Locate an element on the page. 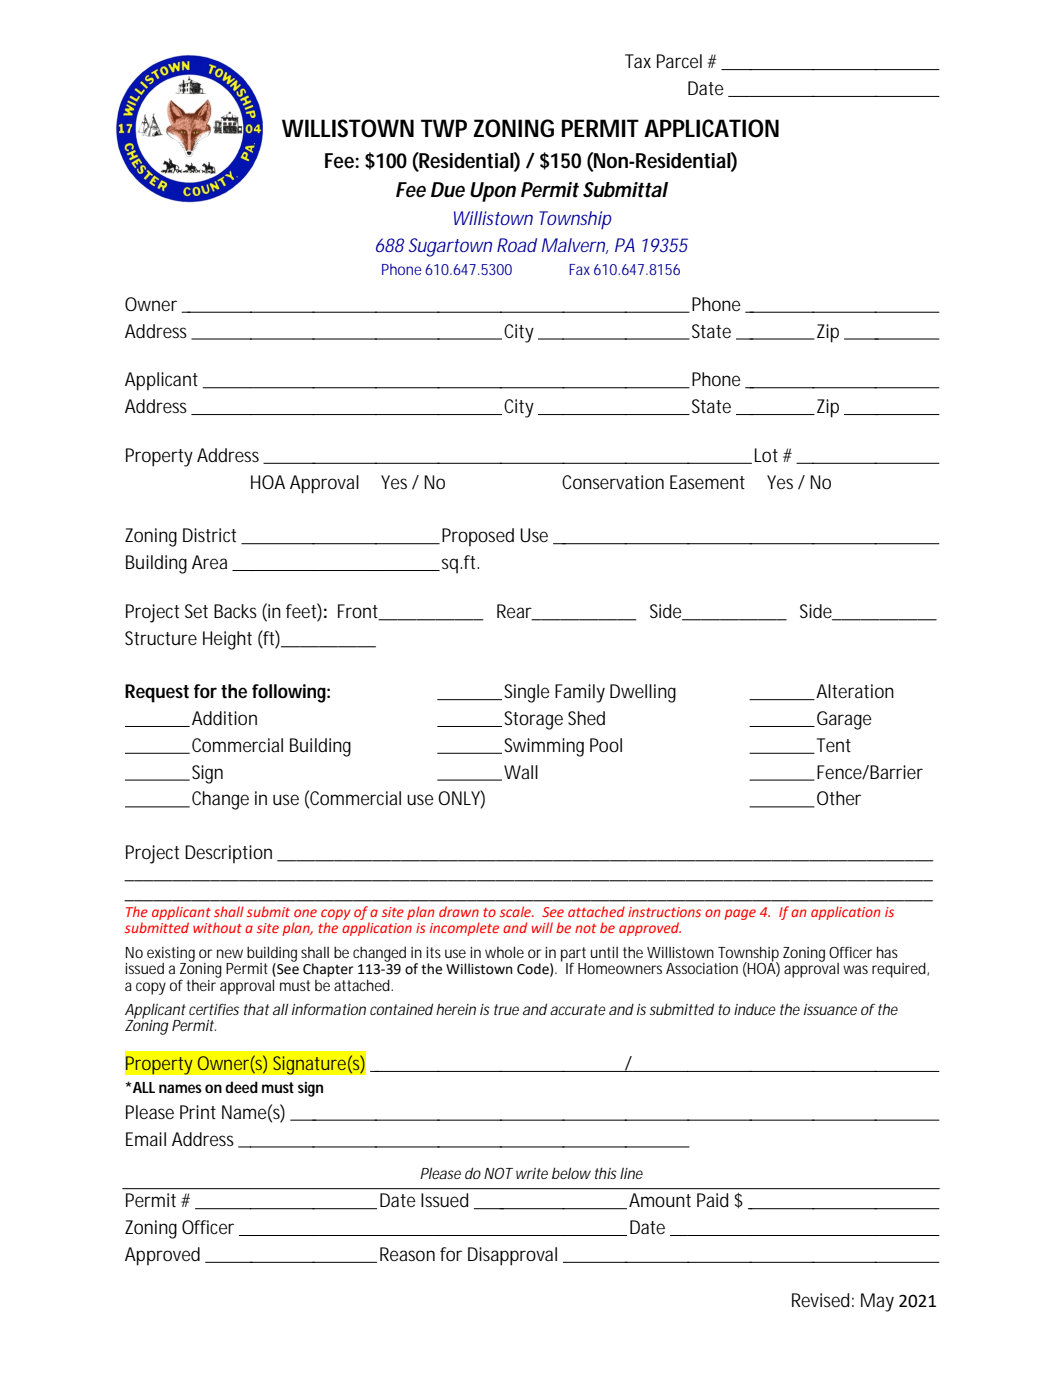 The image size is (1062, 1375). Easement is located at coordinates (707, 482).
